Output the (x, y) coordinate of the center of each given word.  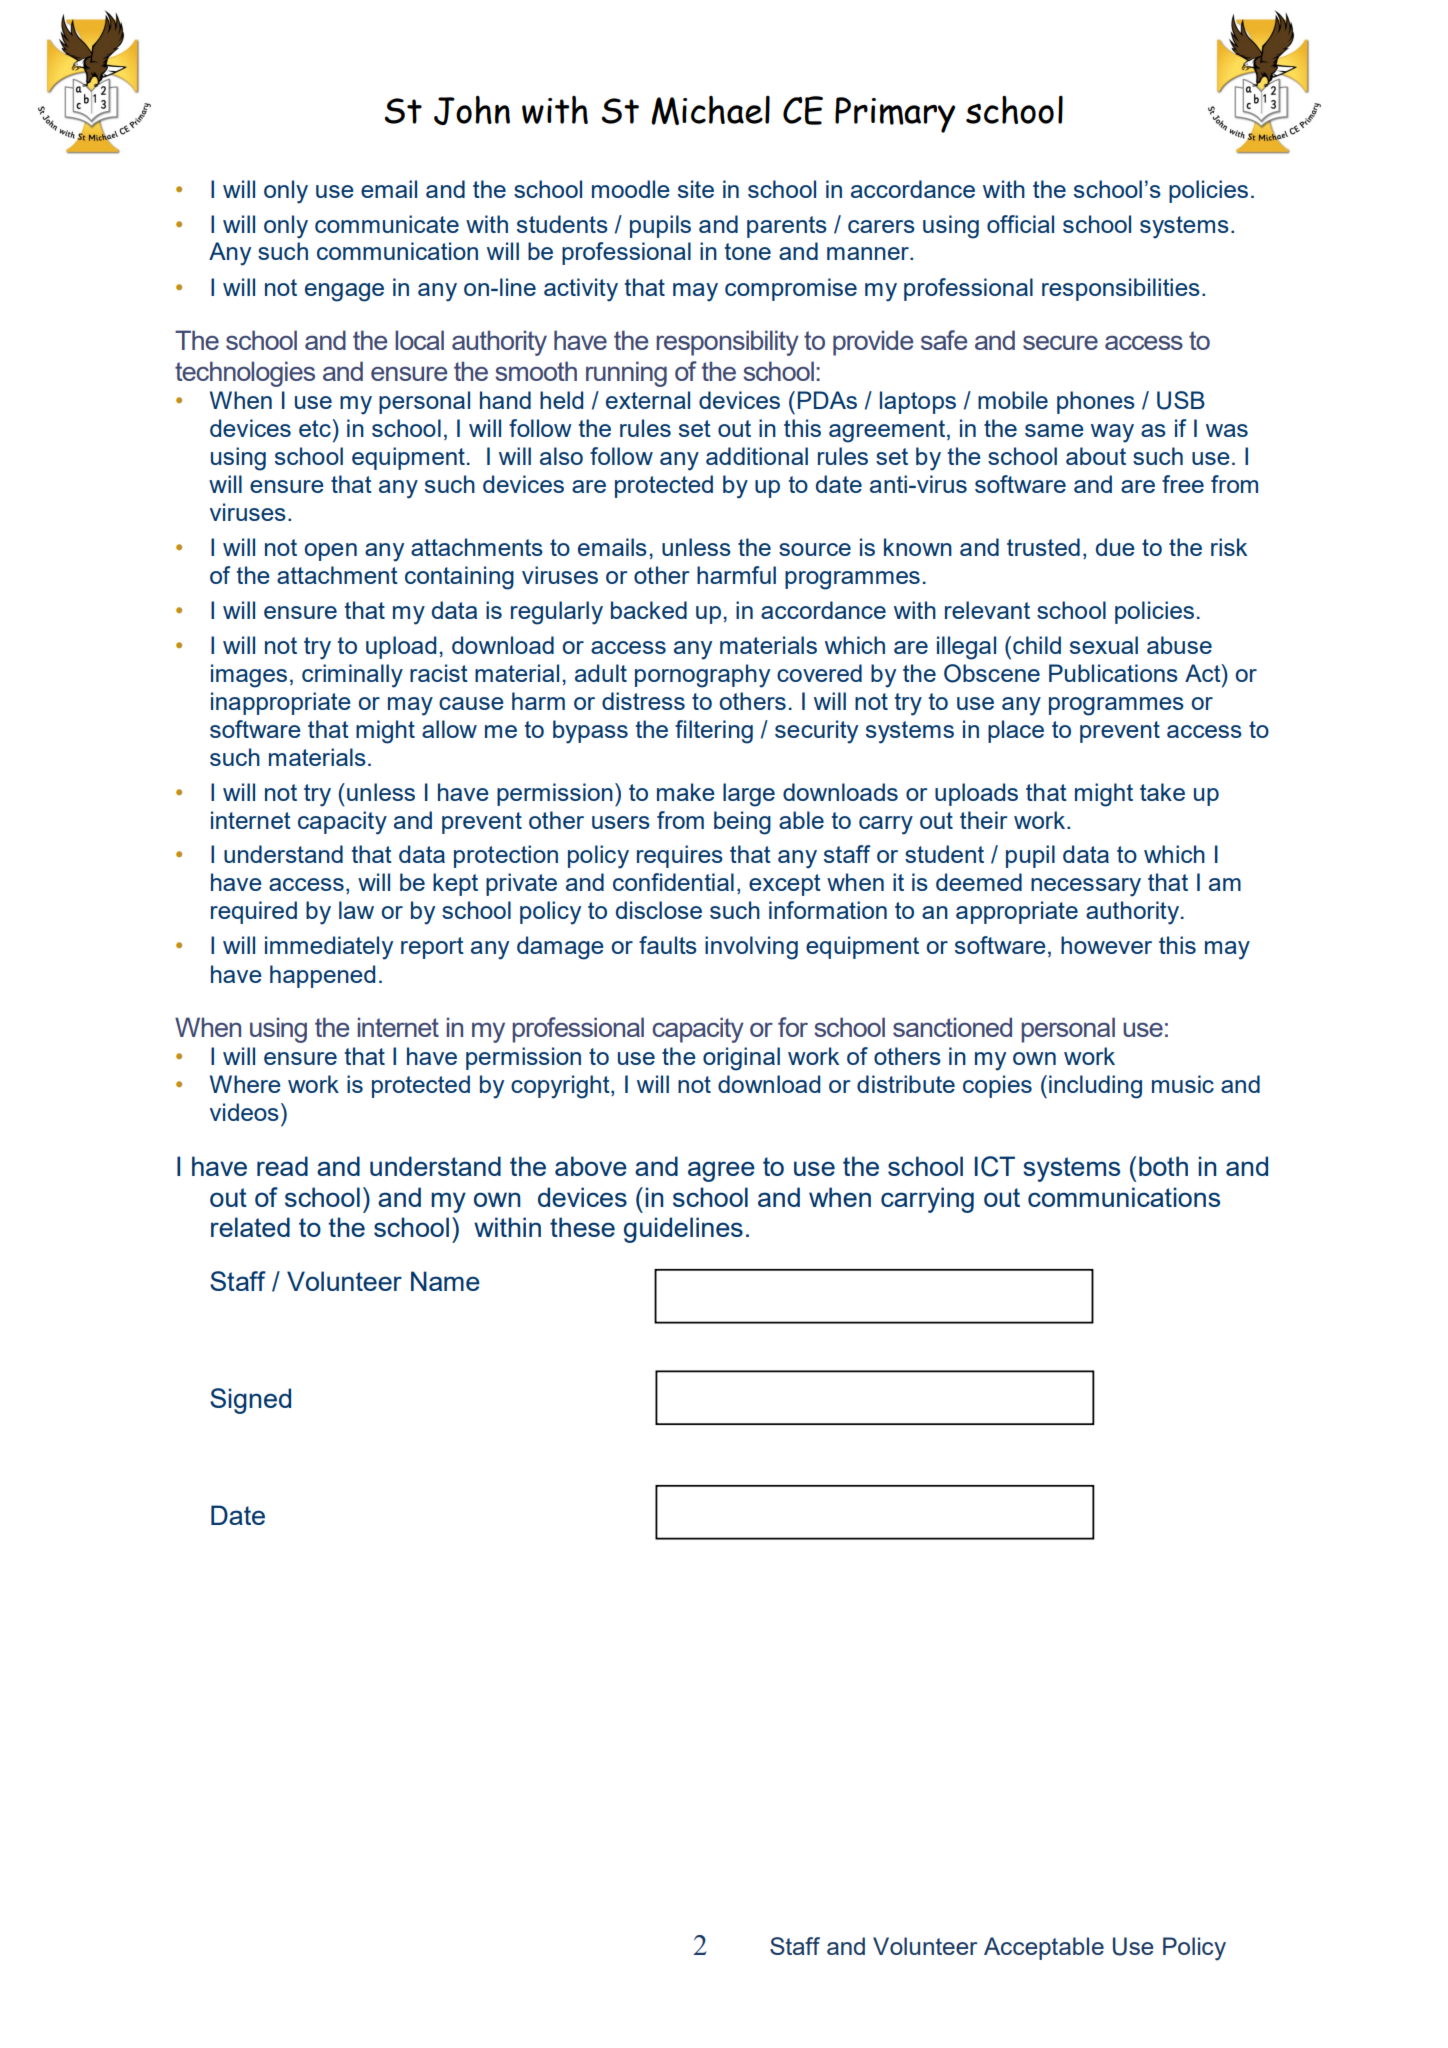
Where (245, 1084)
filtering (714, 732)
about (1096, 456)
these (582, 1227)
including (1095, 1087)
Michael (710, 110)
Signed (250, 1401)
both (1163, 1166)
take (1162, 792)
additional (757, 456)
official (1020, 224)
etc (316, 428)
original (741, 1059)
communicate (387, 224)
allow (449, 729)
